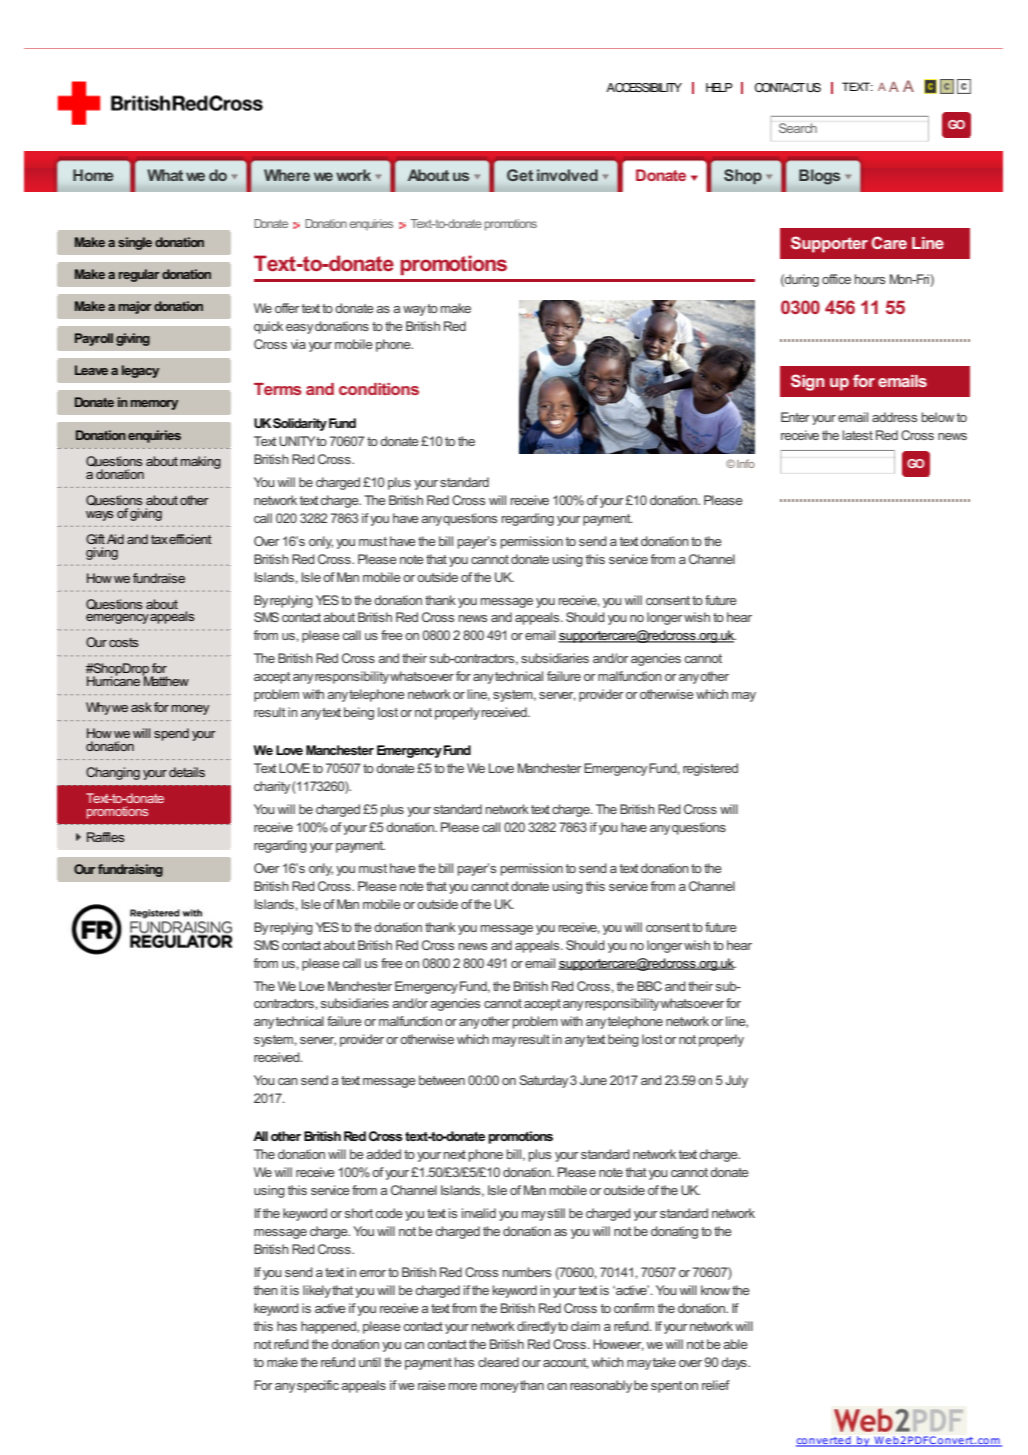  What do you see at coordinates (520, 175) in the document?
I see `Get` at bounding box center [520, 175].
